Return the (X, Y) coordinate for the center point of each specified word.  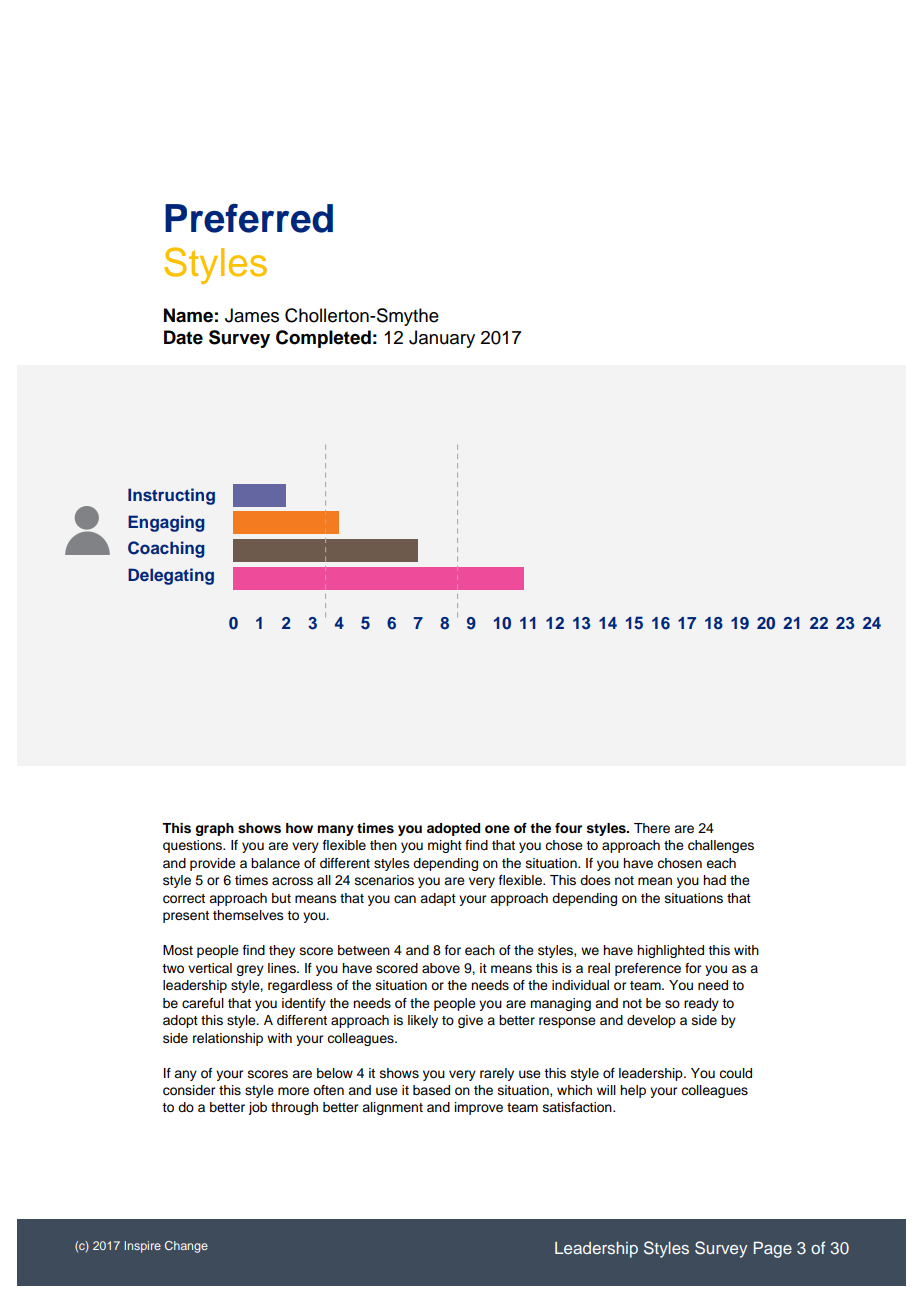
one (497, 829)
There (652, 828)
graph (214, 829)
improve (479, 1108)
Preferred (249, 218)
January (442, 339)
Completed (323, 339)
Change (186, 1247)
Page (773, 1249)
